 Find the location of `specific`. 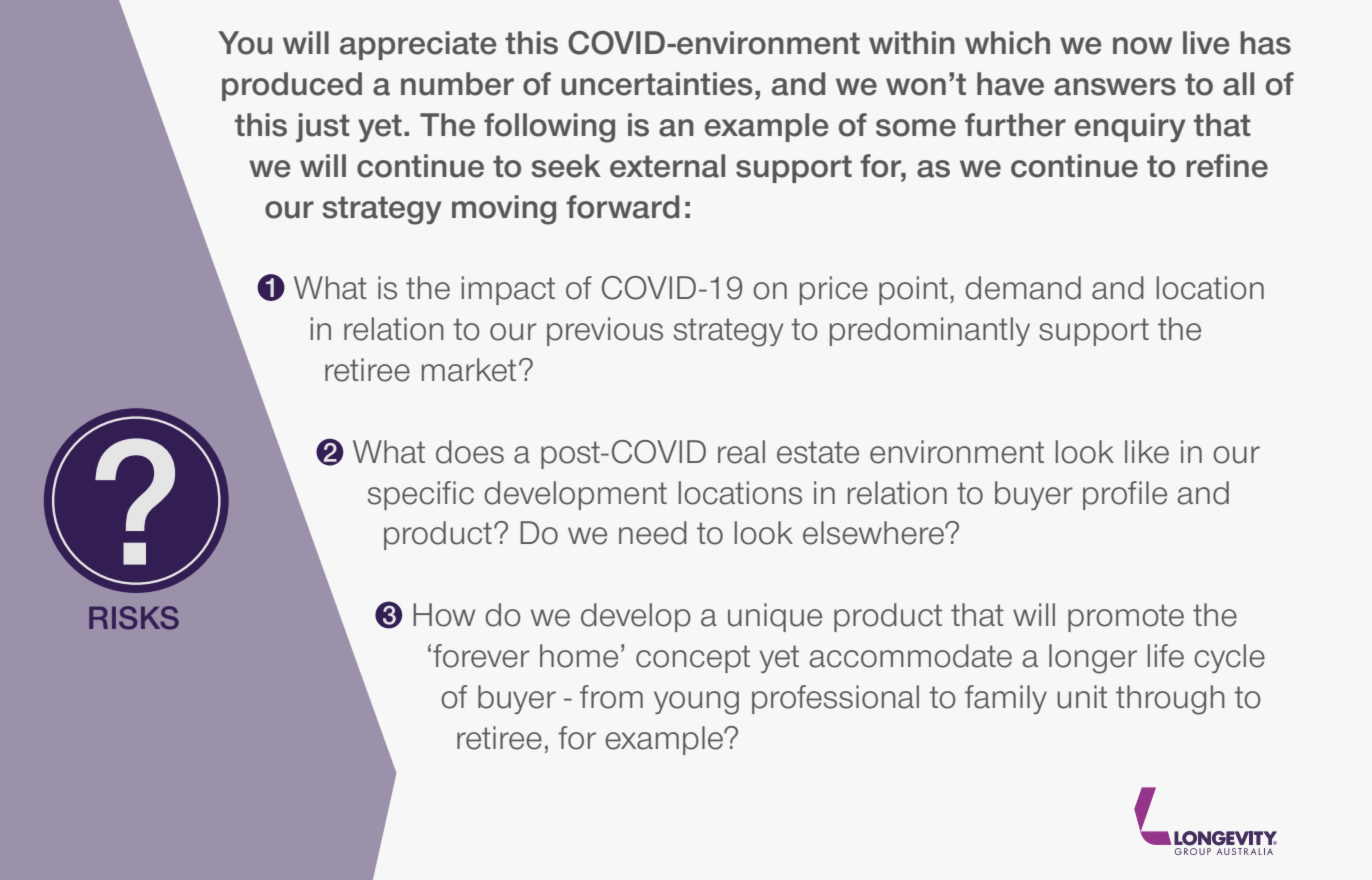

specific is located at coordinates (421, 495).
